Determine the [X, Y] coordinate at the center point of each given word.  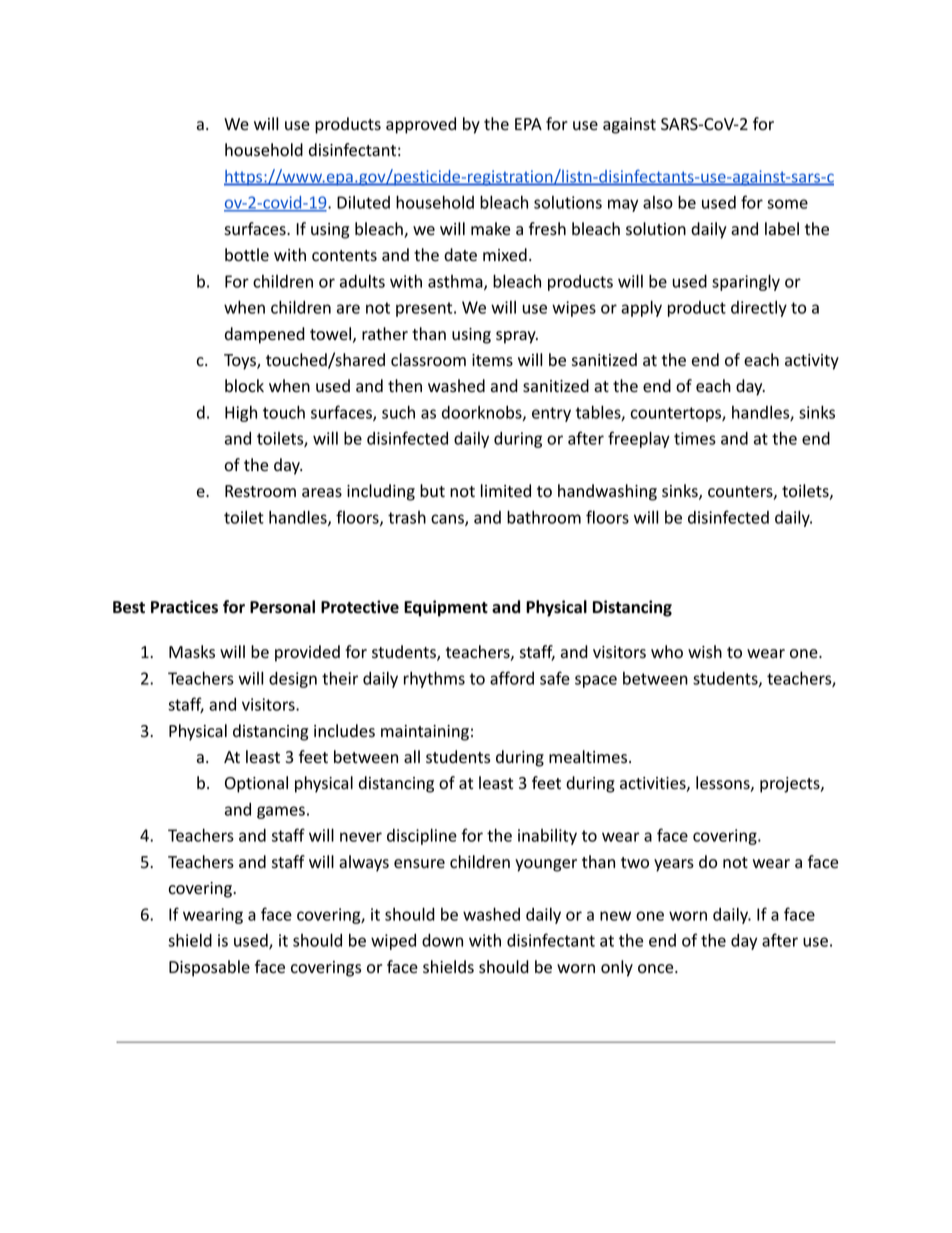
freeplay [639, 439]
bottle [247, 255]
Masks [192, 652]
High [241, 413]
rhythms [434, 679]
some [787, 204]
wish [705, 651]
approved [421, 125]
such [398, 412]
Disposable [209, 968]
